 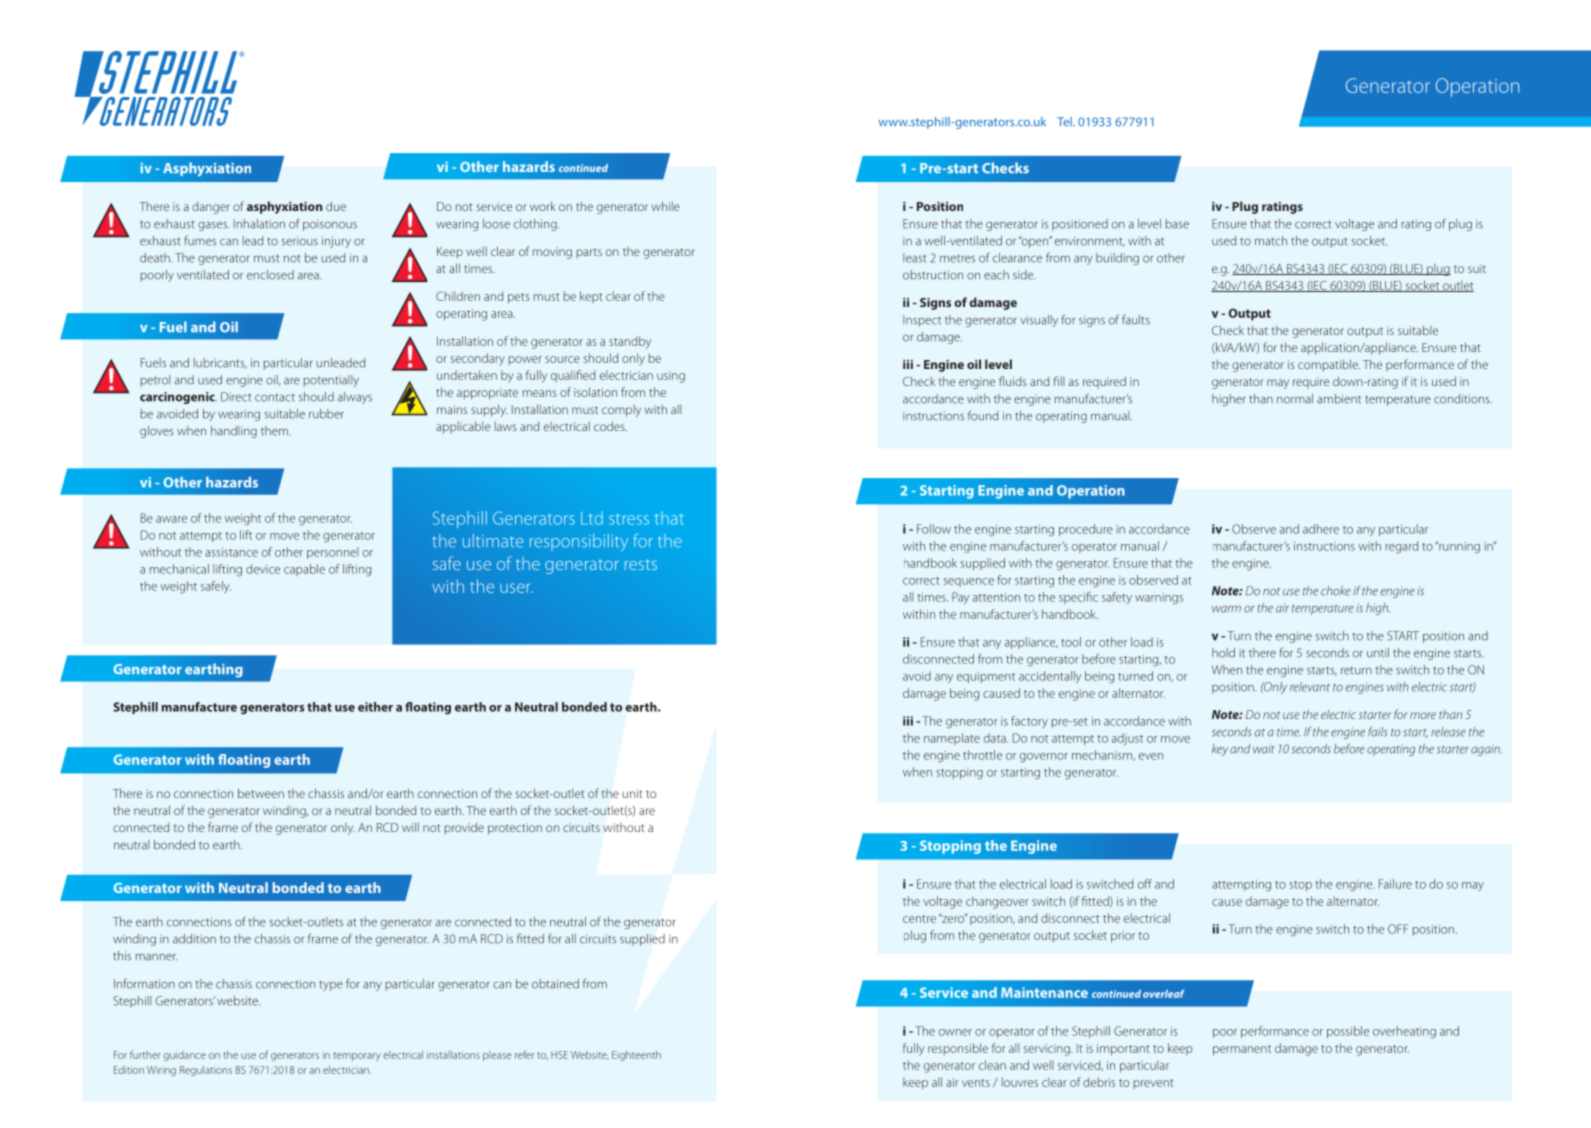 What do you see at coordinates (1339, 399) in the image?
I see `ambient` at bounding box center [1339, 399].
